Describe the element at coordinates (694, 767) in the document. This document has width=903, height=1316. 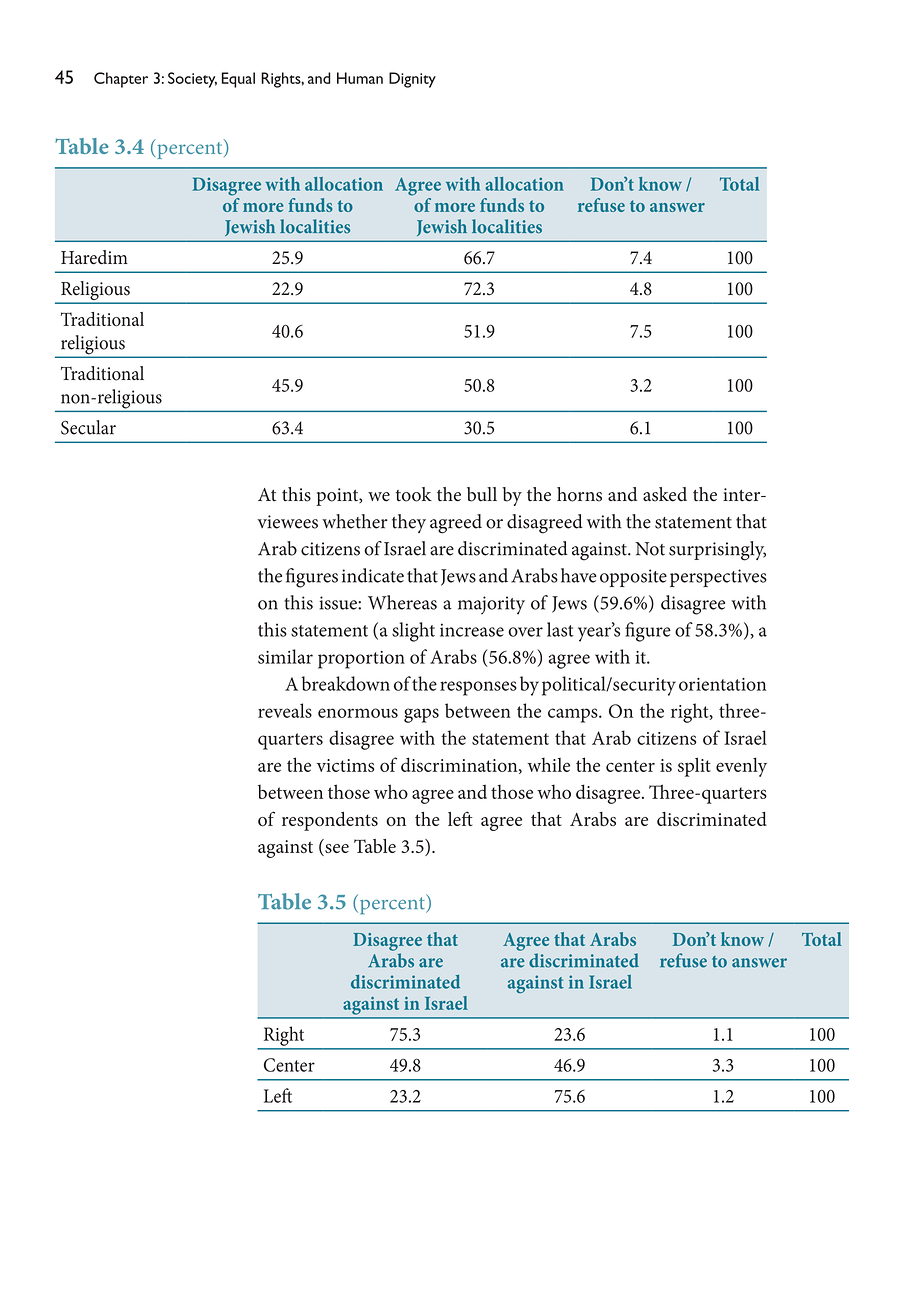
I see `split` at that location.
